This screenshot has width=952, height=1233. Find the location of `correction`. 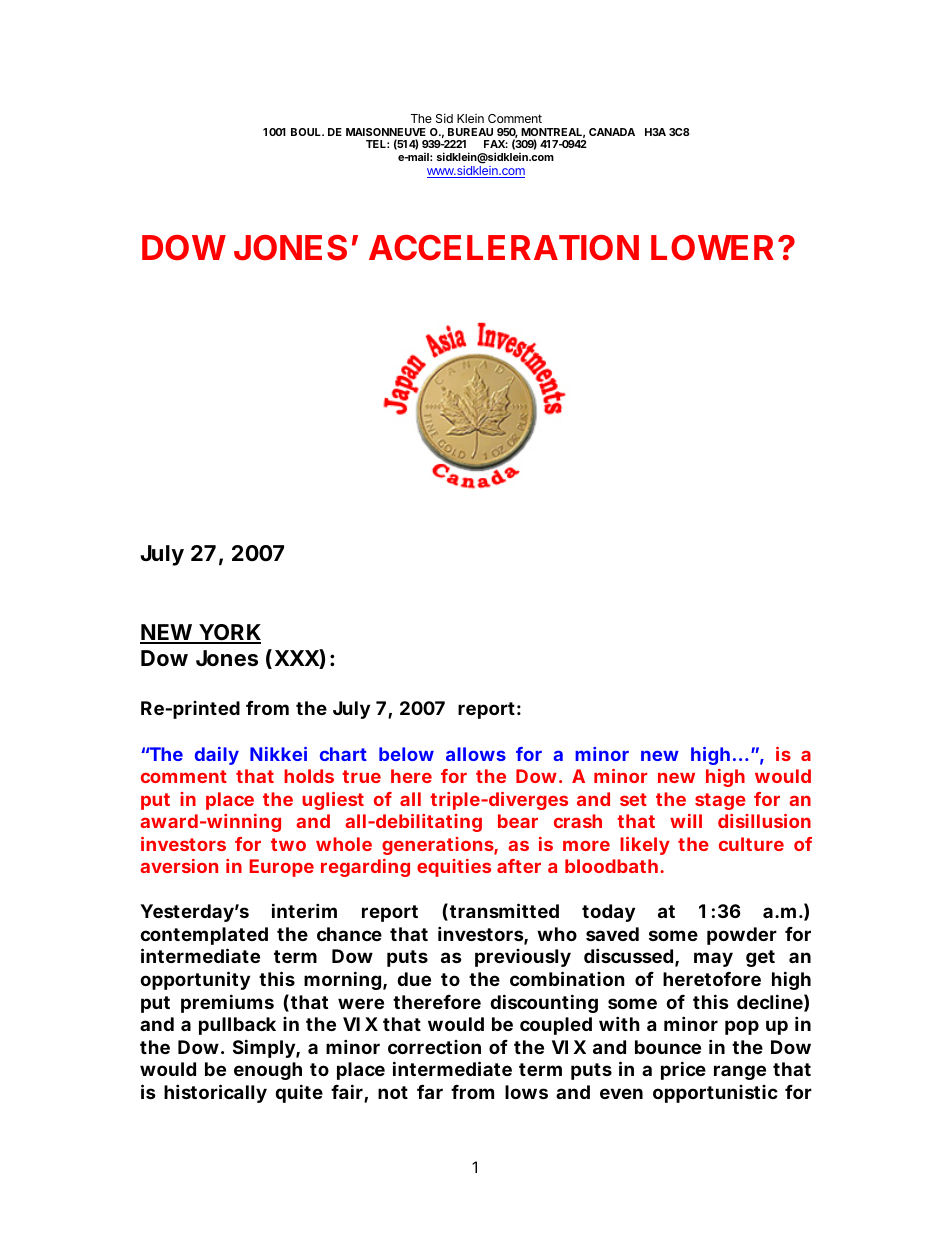

correction is located at coordinates (434, 1047).
